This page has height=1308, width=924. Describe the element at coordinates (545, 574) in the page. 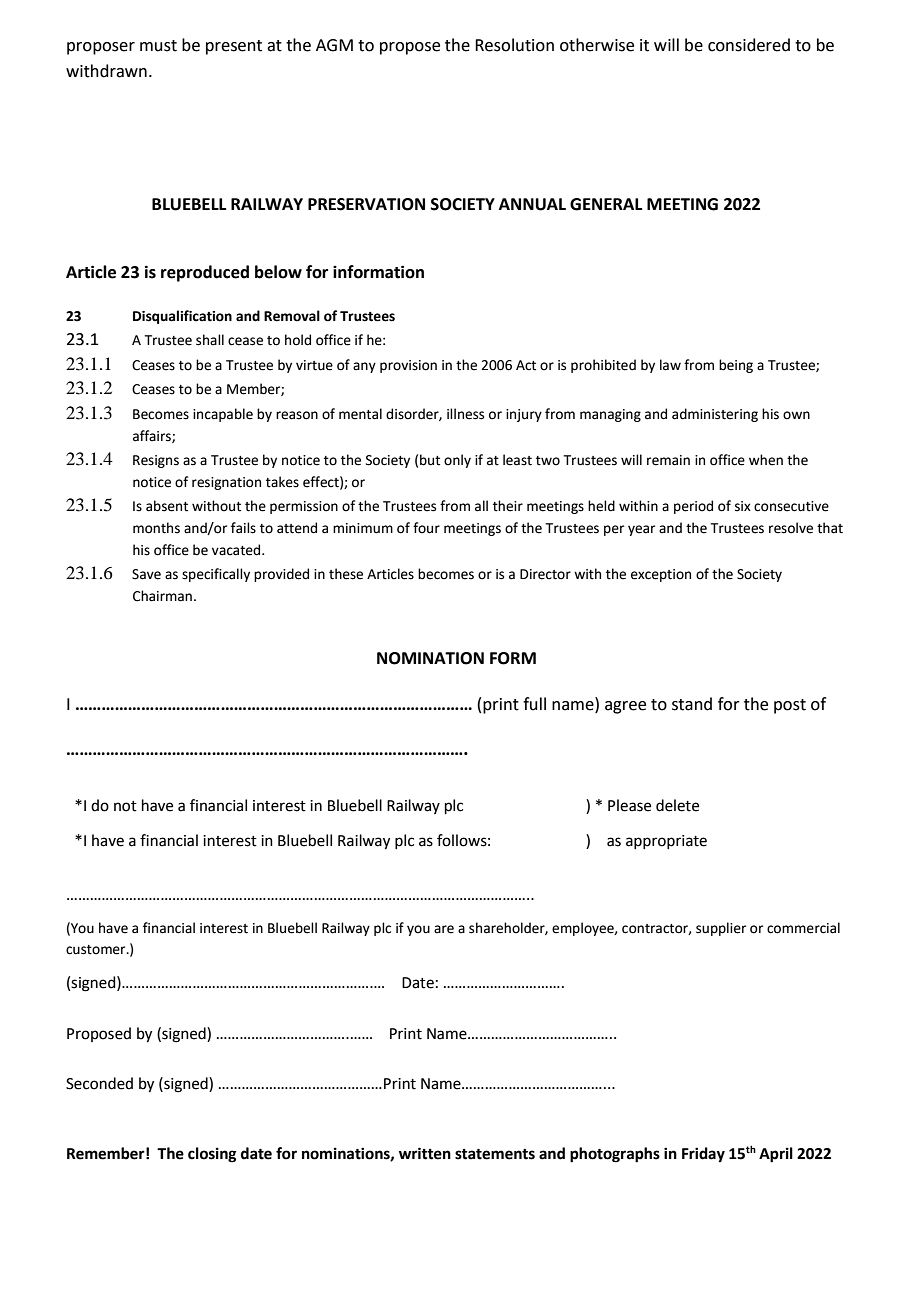

I see `Director` at that location.
